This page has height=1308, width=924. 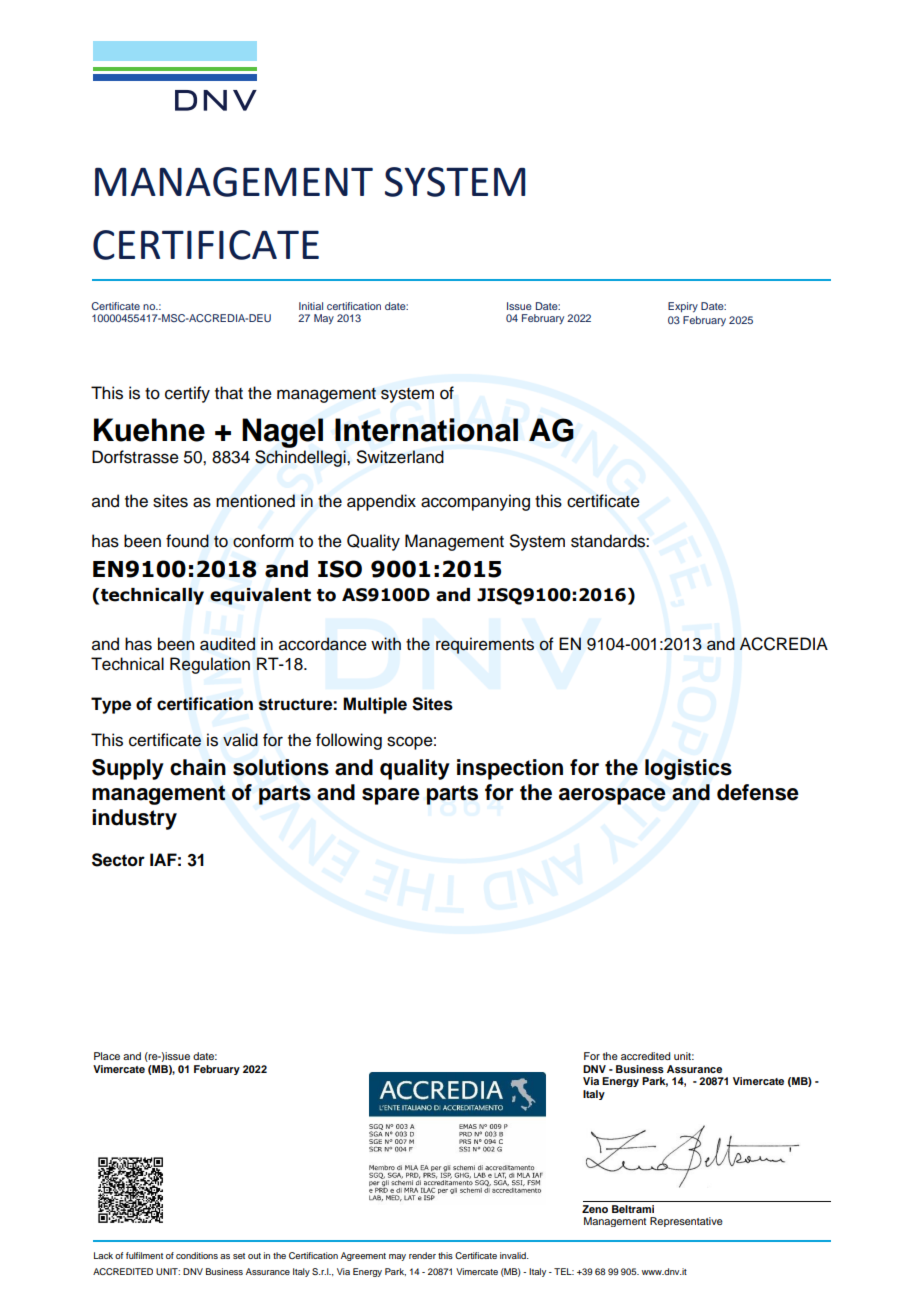 What do you see at coordinates (386, 643) in the page?
I see `with` at bounding box center [386, 643].
